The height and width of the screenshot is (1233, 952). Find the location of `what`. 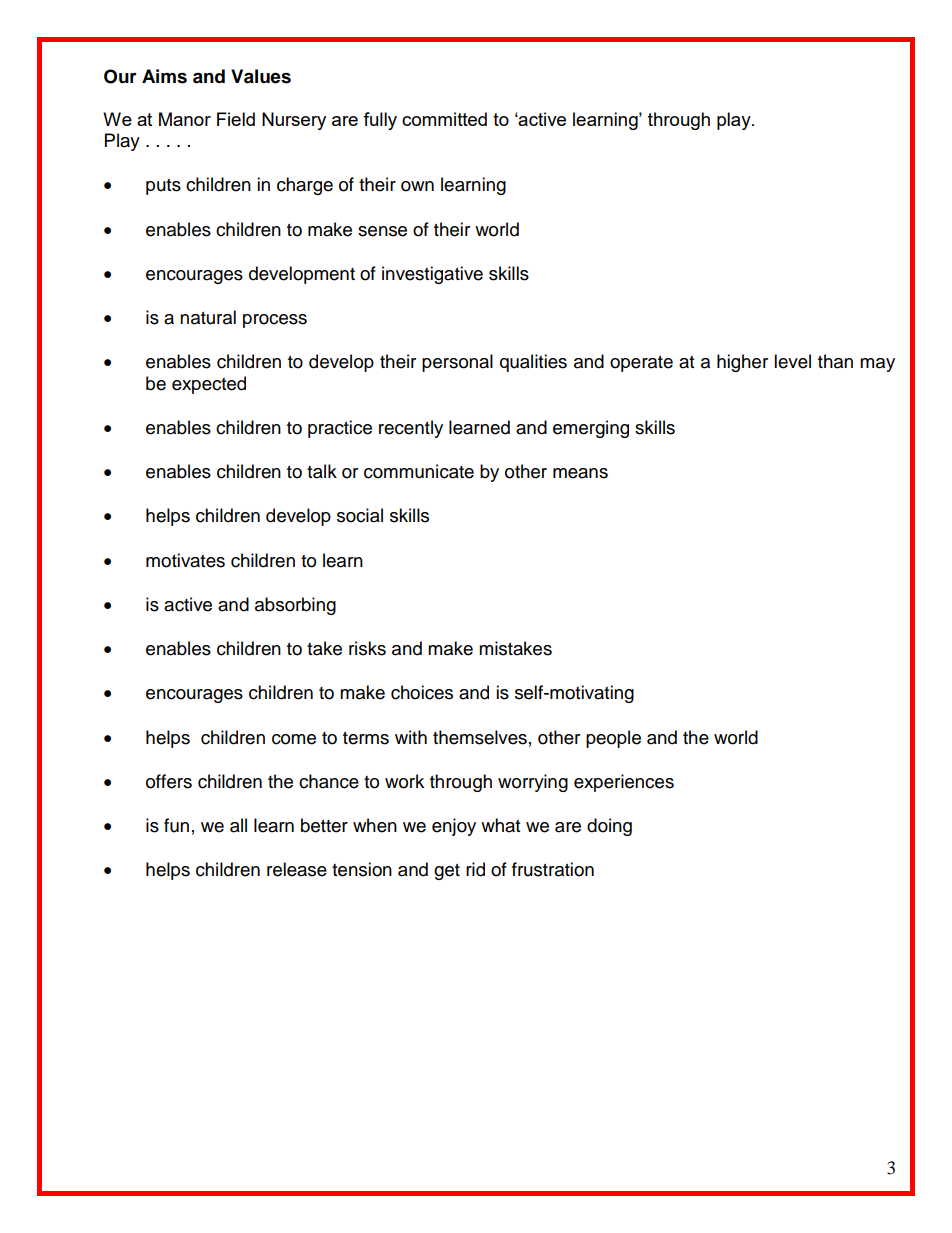

what is located at coordinates (500, 825).
